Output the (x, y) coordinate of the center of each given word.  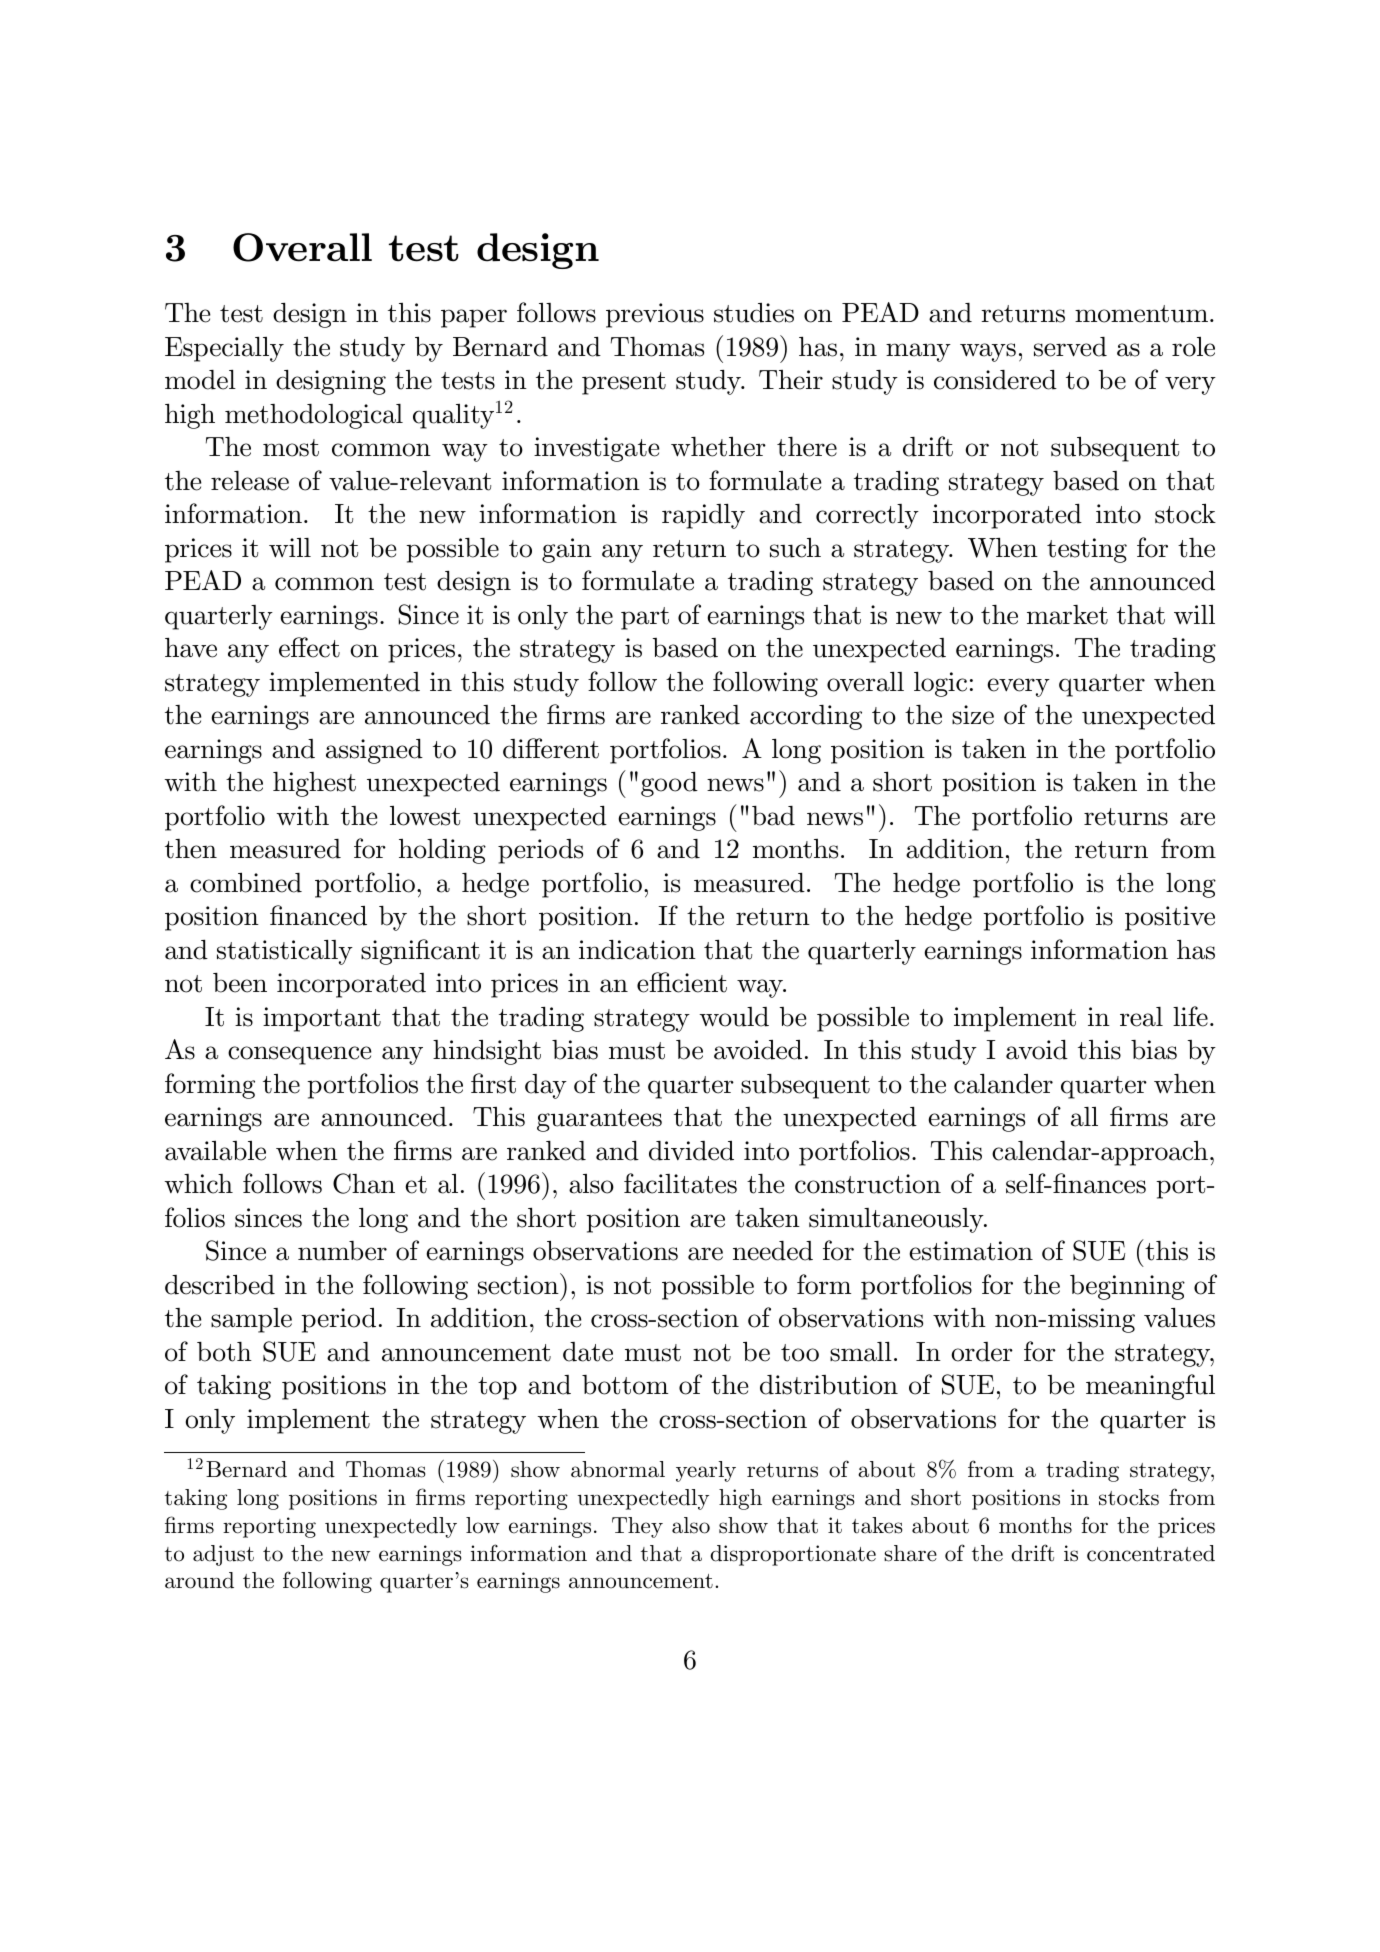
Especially (224, 349)
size (973, 715)
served (1070, 347)
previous (655, 315)
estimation (971, 1251)
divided (691, 1151)
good (669, 784)
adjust (223, 1555)
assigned (374, 751)
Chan (364, 1183)
